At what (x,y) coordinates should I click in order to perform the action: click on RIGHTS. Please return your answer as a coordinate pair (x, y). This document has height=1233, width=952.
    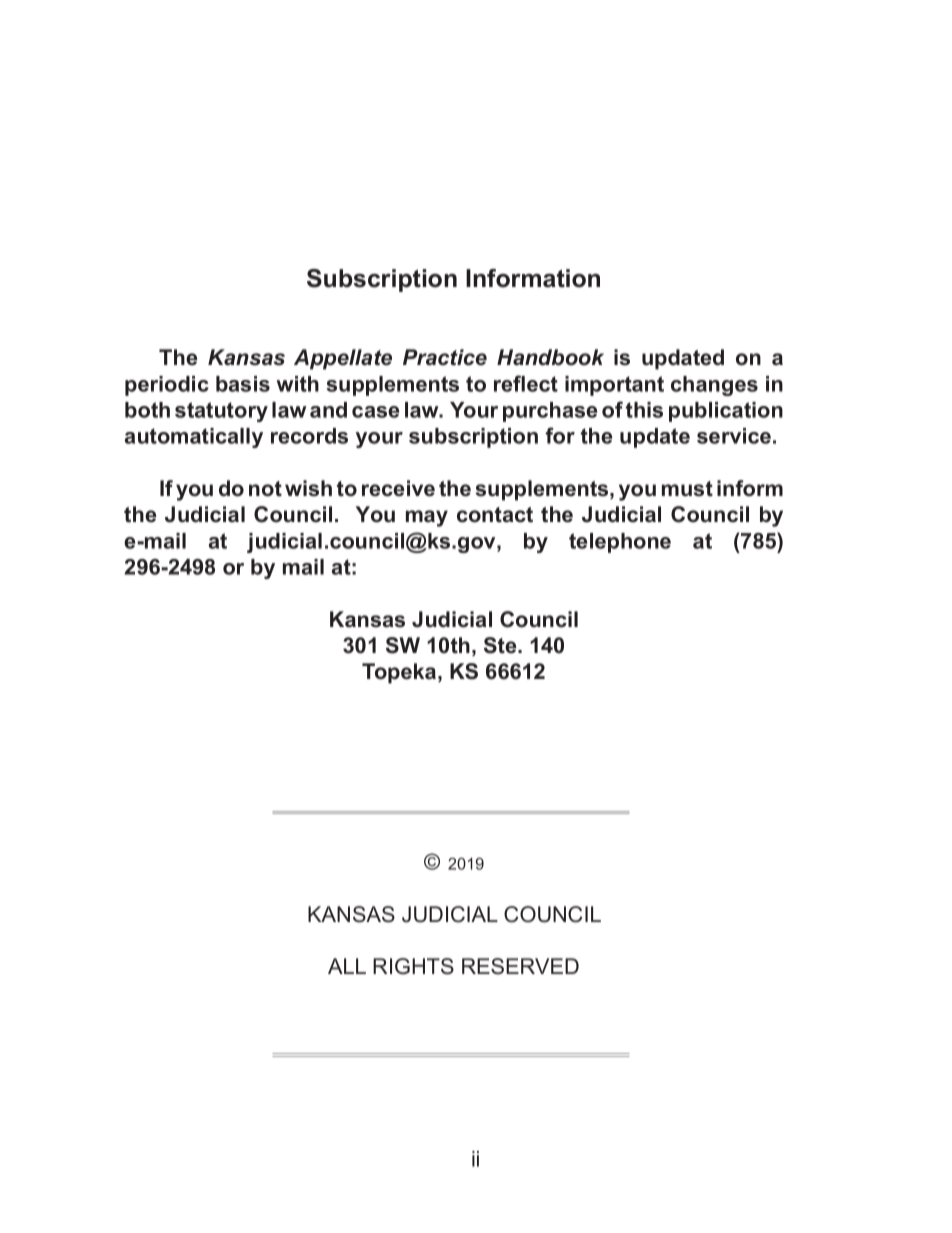
    Looking at the image, I should click on (413, 966).
